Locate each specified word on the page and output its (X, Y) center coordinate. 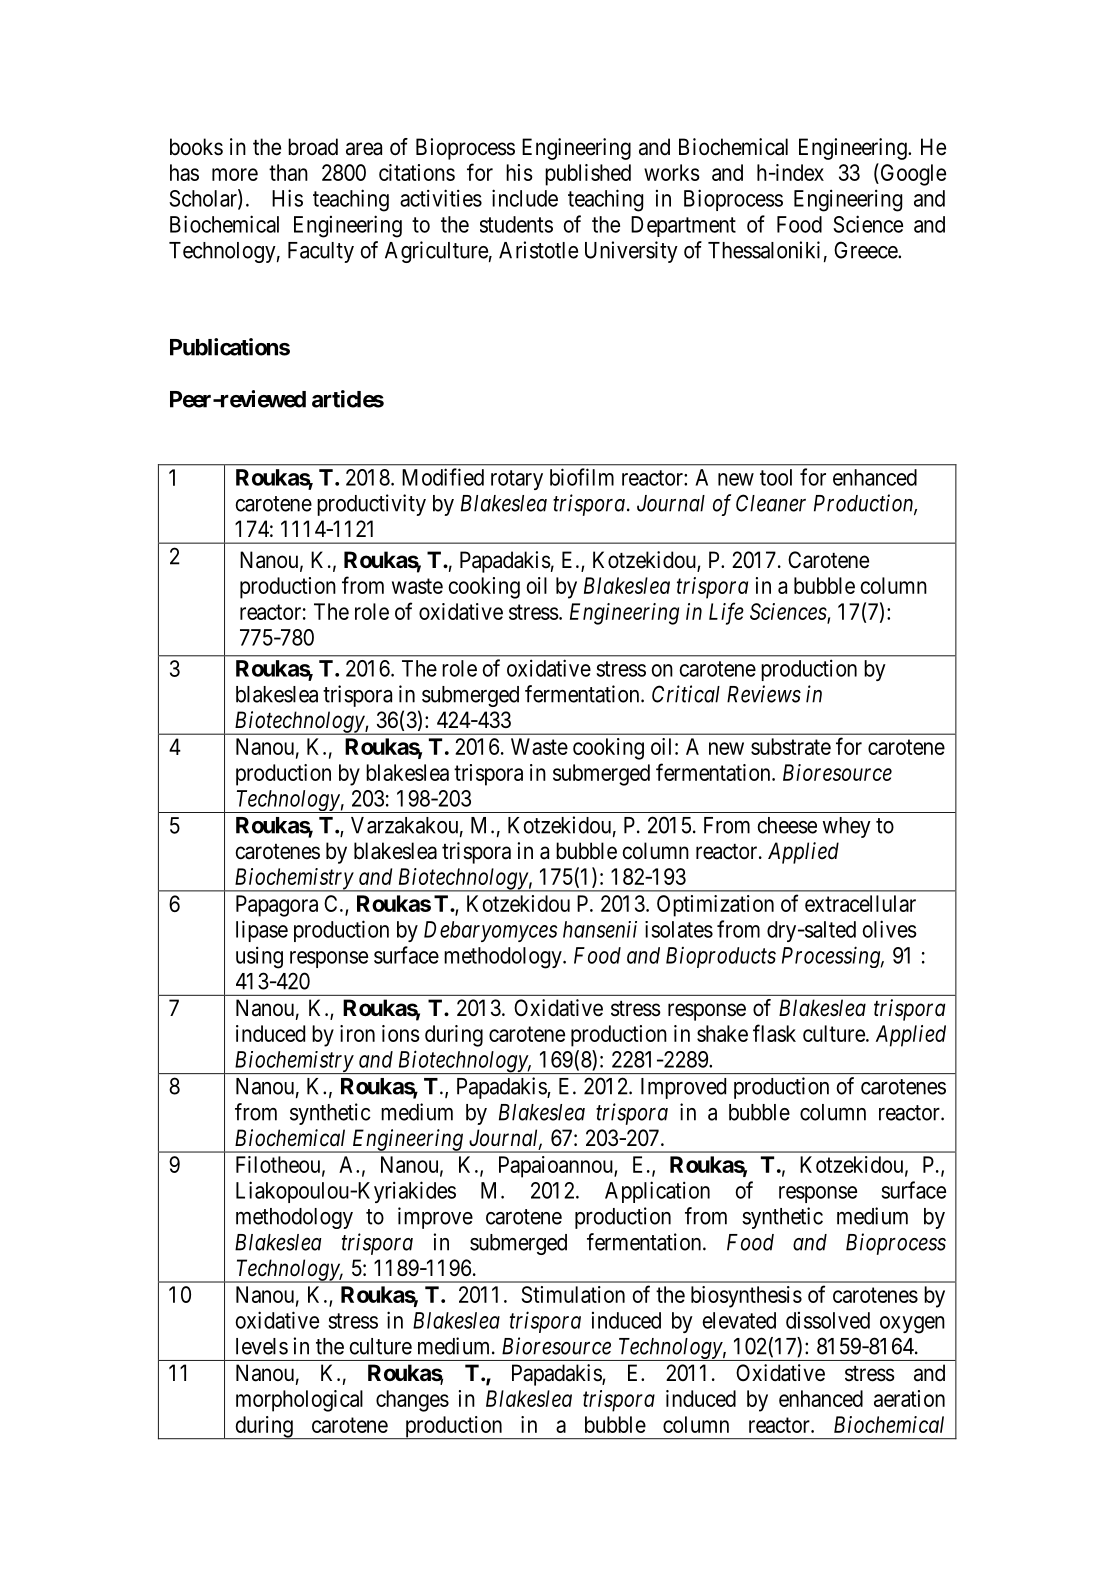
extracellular (860, 903)
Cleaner (771, 503)
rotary (517, 480)
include (525, 198)
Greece (866, 250)
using (259, 957)
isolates (679, 929)
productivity (371, 505)
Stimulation (573, 1294)
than (288, 172)
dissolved (828, 1320)
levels (262, 1346)
